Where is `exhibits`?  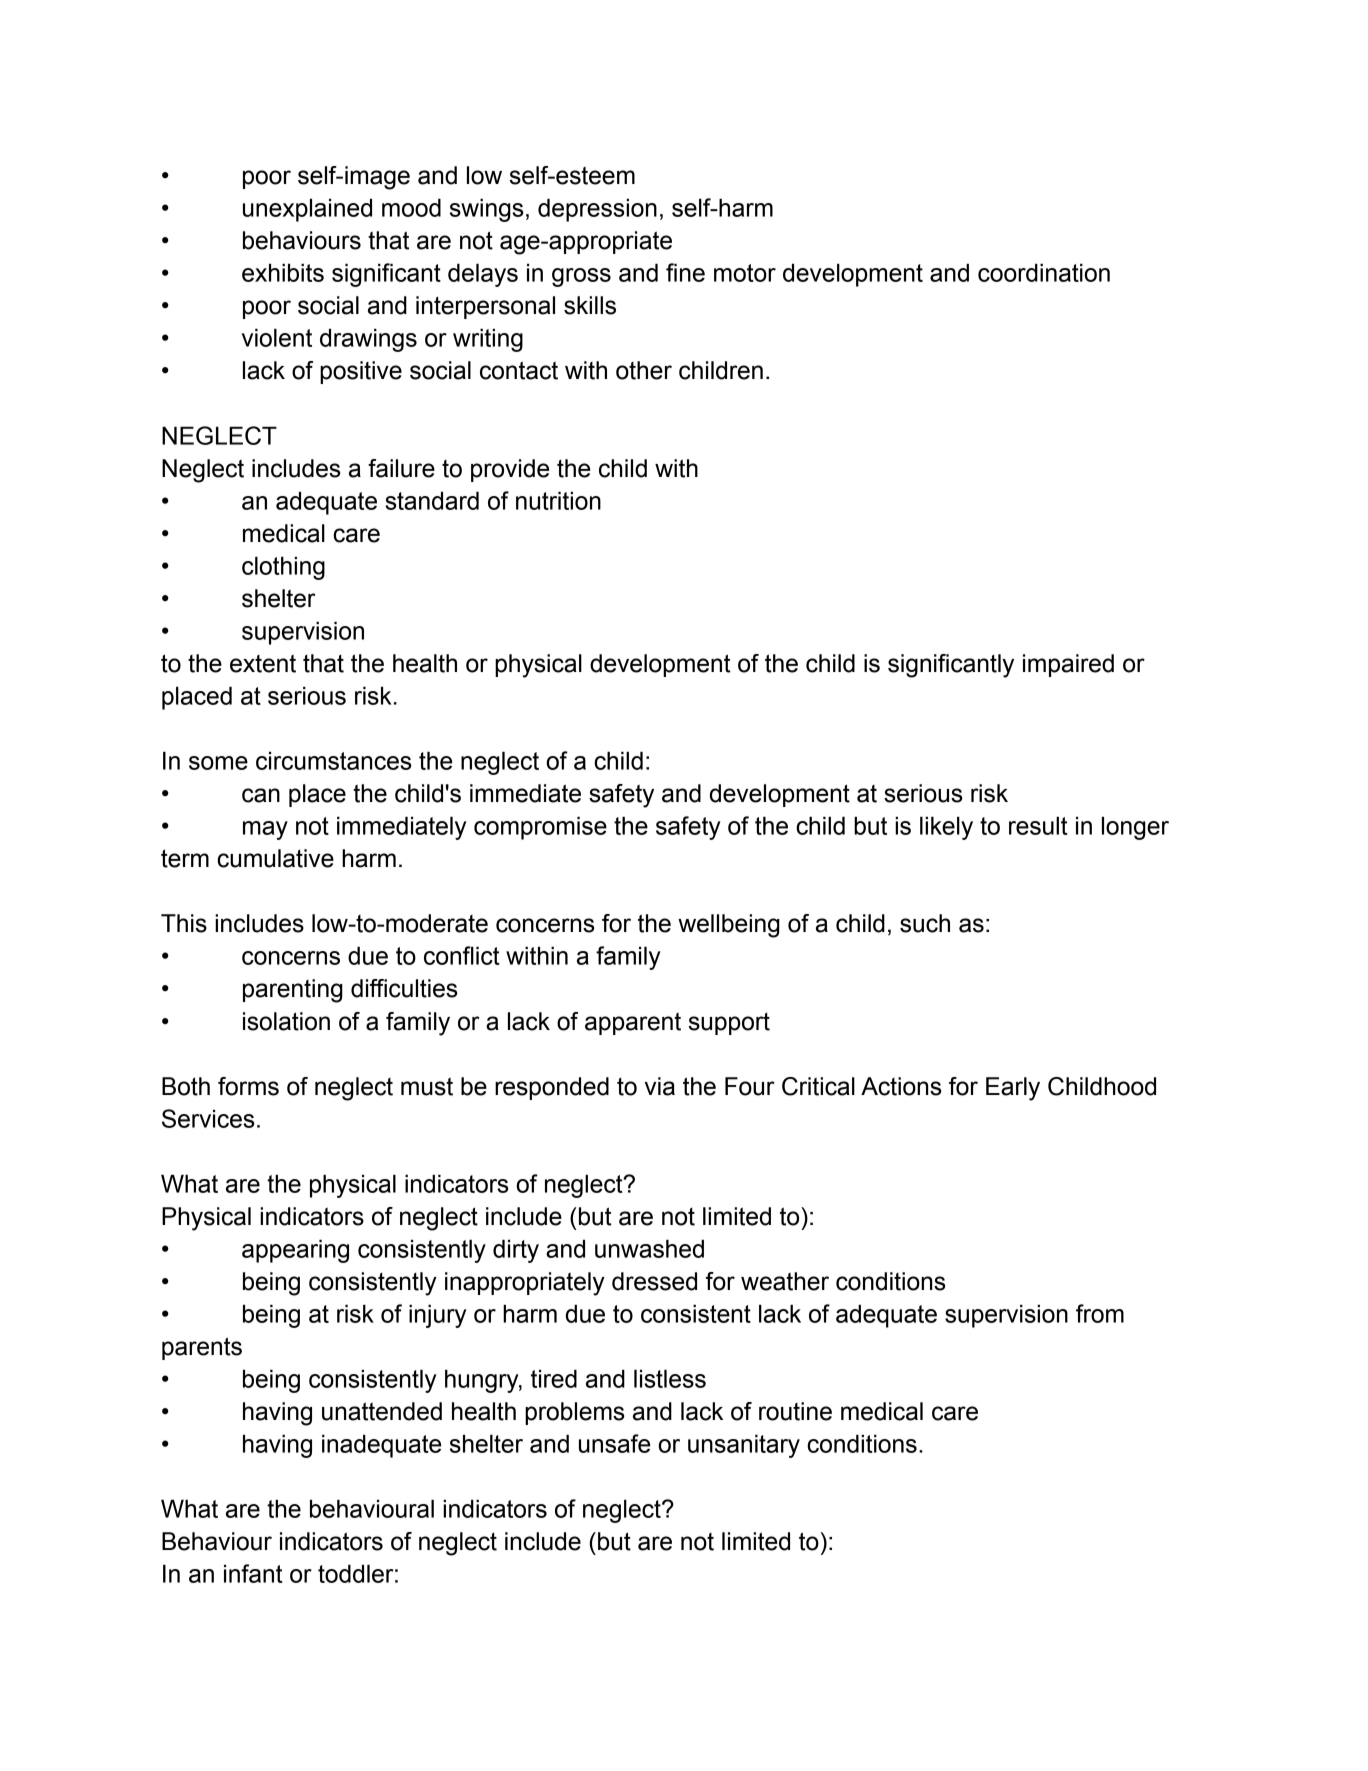 exhibits is located at coordinates (283, 272).
